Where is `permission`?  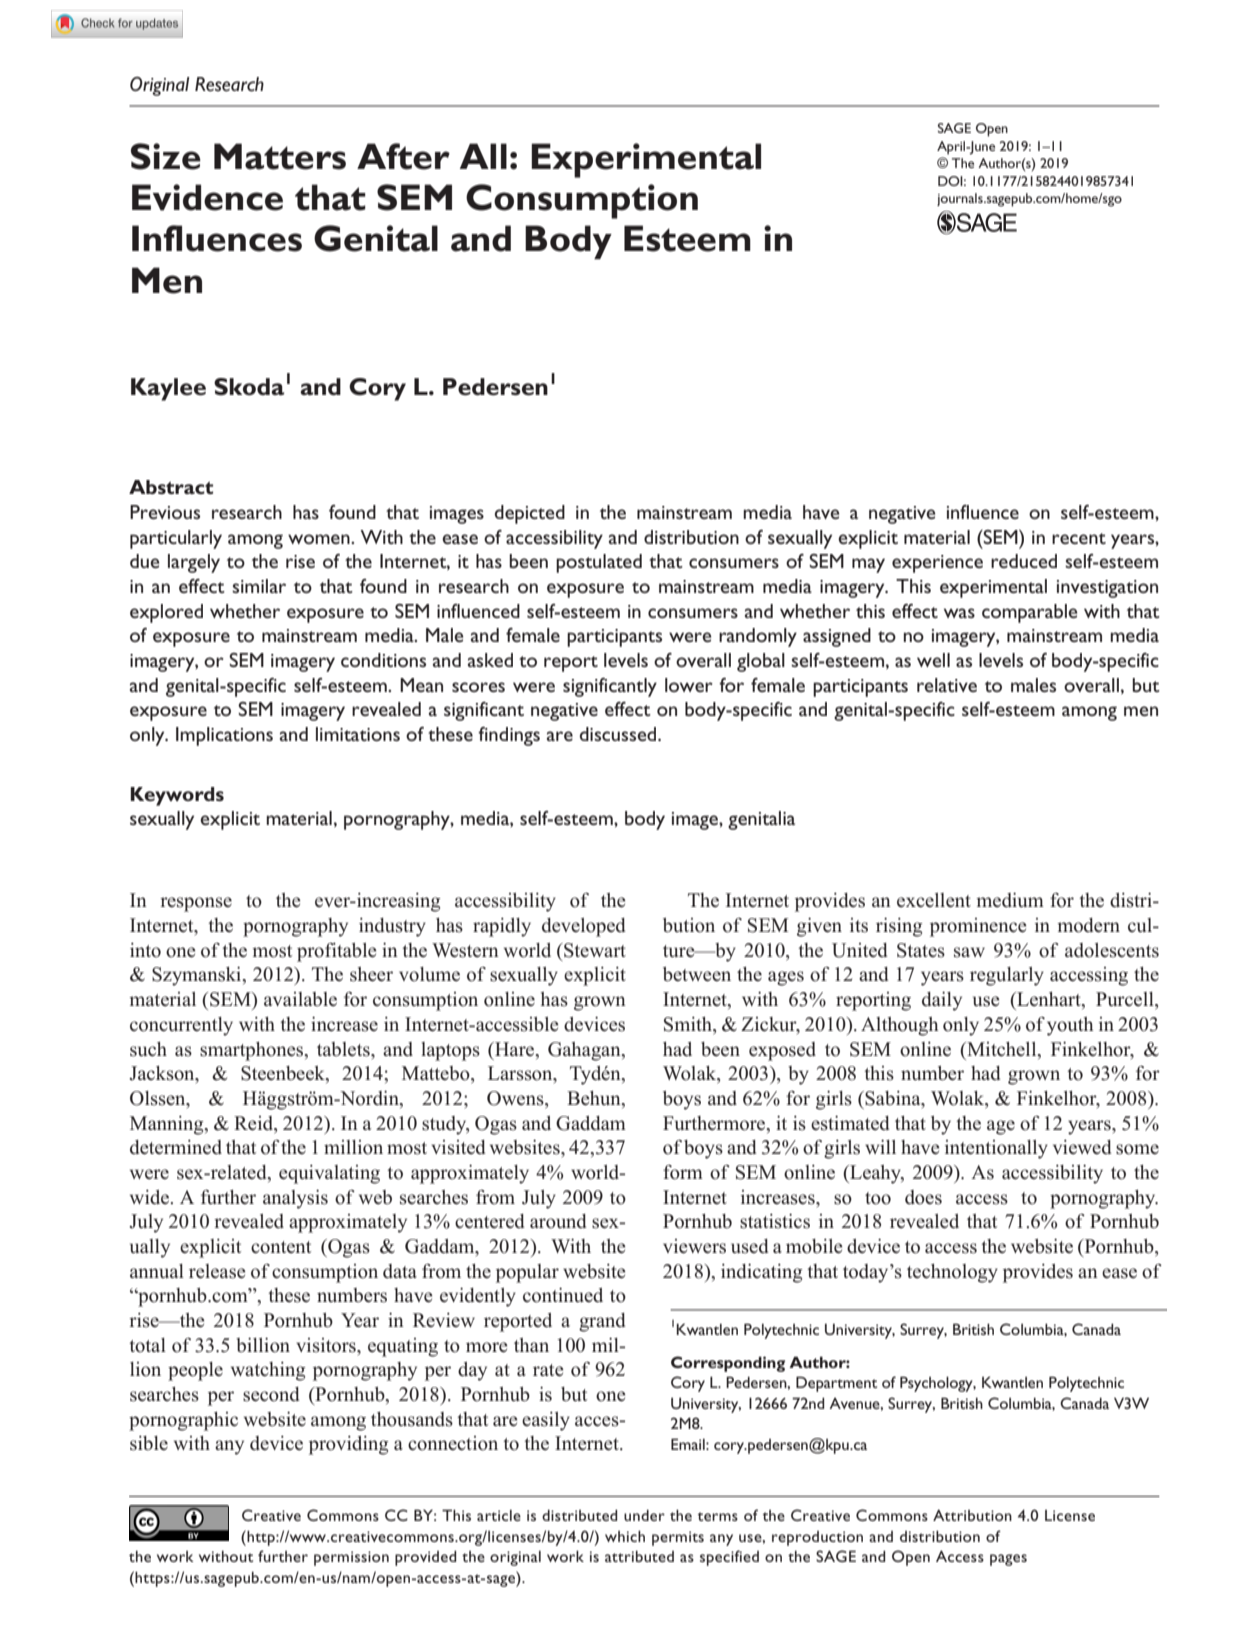 permission is located at coordinates (351, 1558).
